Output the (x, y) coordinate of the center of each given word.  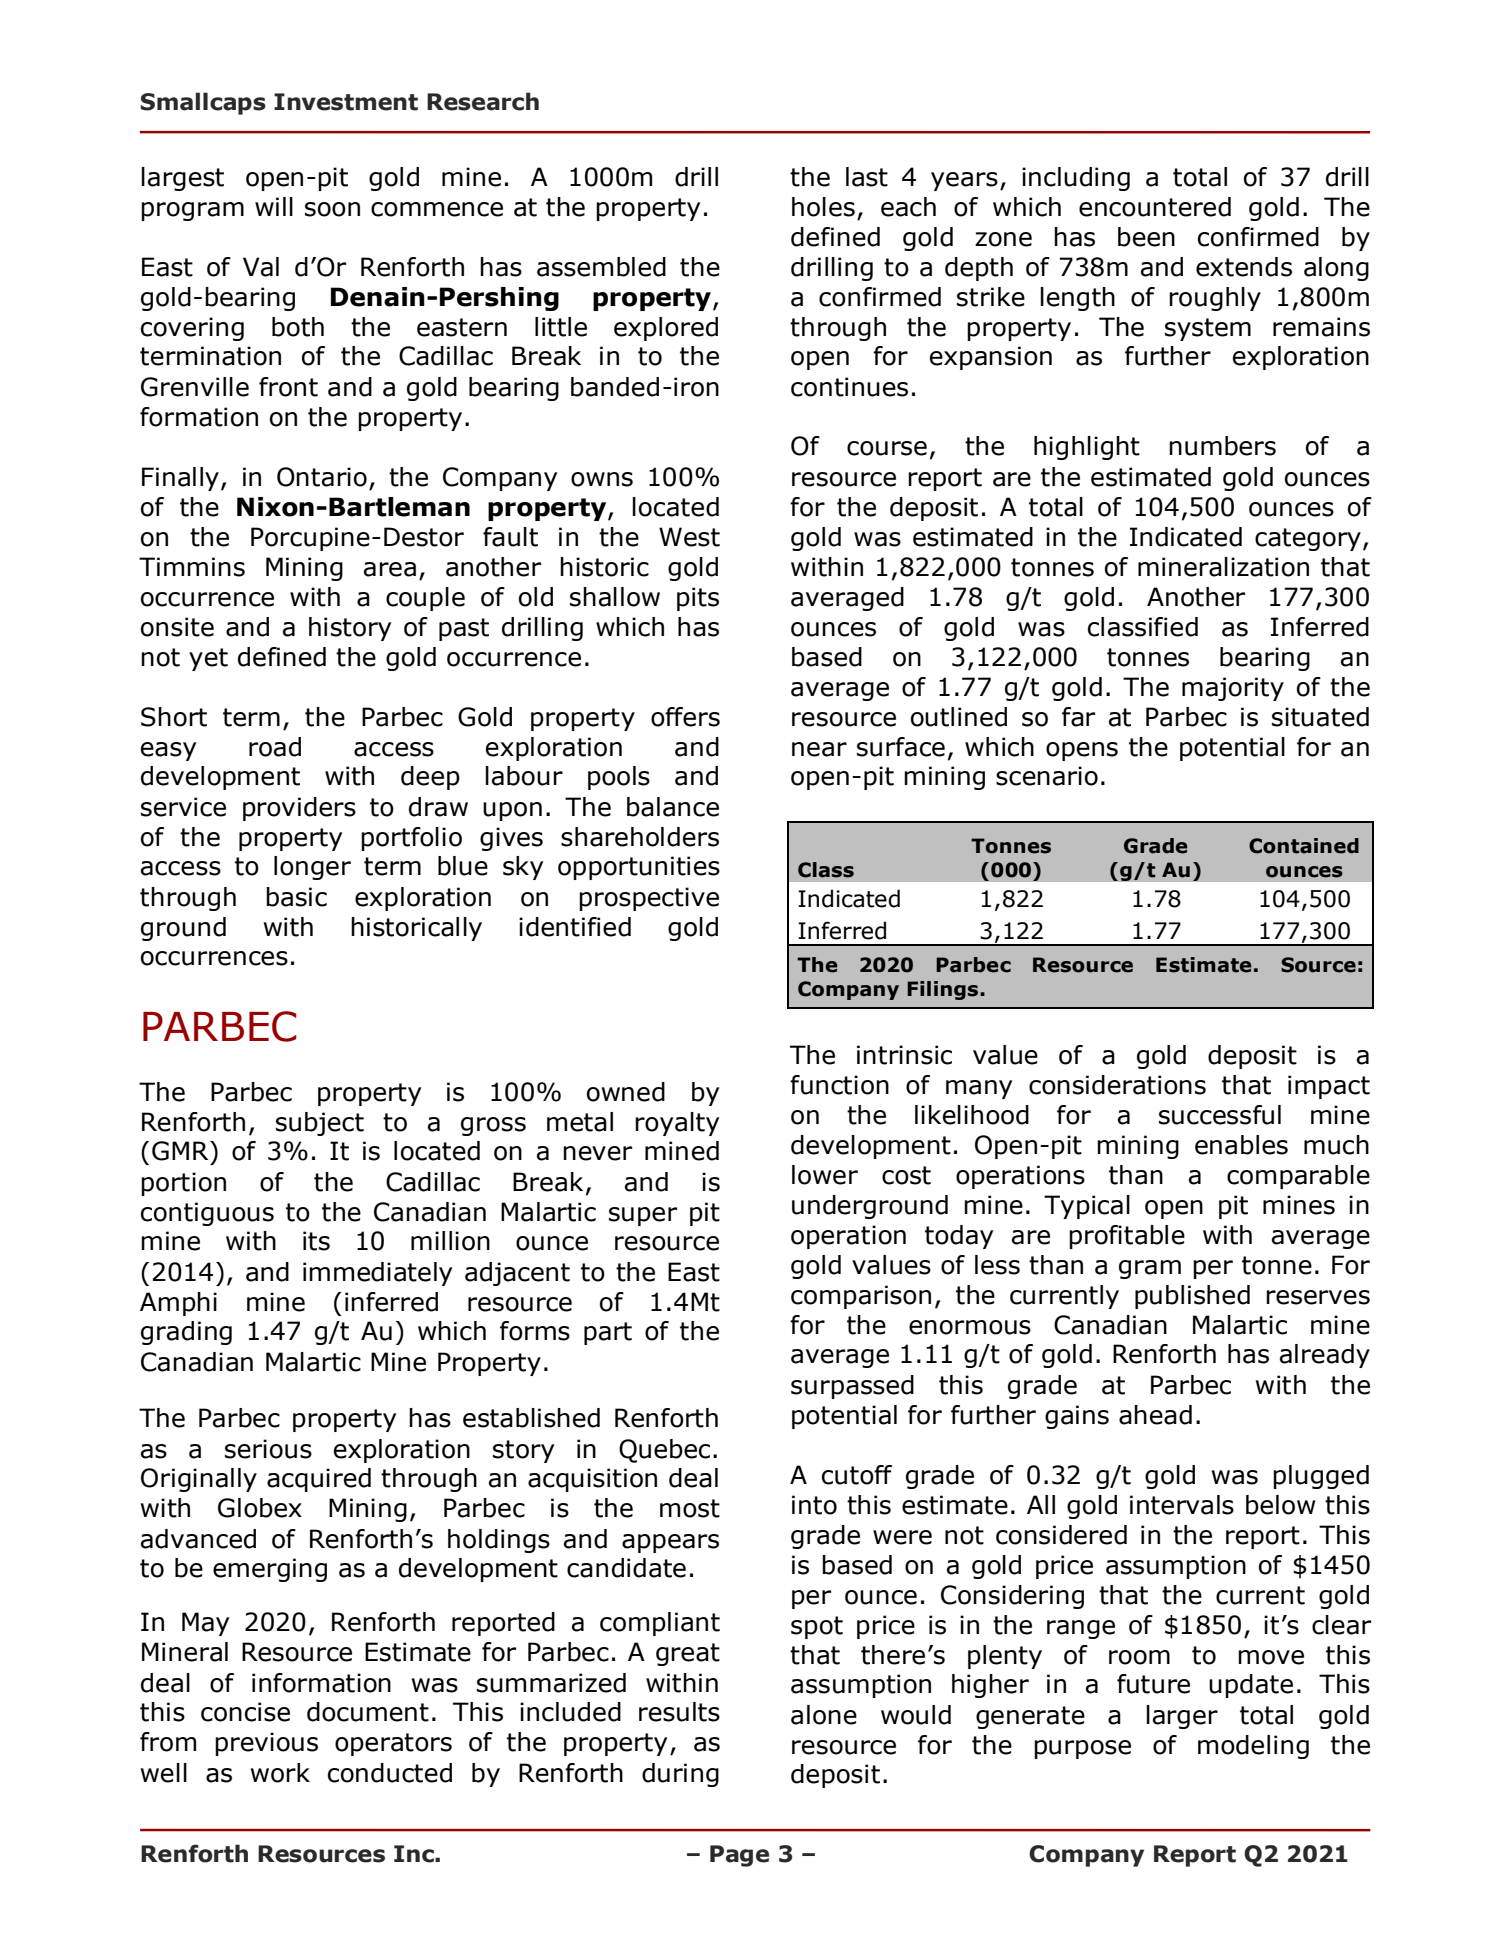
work (280, 1773)
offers (685, 717)
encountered (1155, 207)
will (274, 206)
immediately (377, 1274)
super (643, 1216)
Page (739, 1856)
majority (1233, 689)
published (1192, 1297)
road (275, 747)
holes (823, 207)
